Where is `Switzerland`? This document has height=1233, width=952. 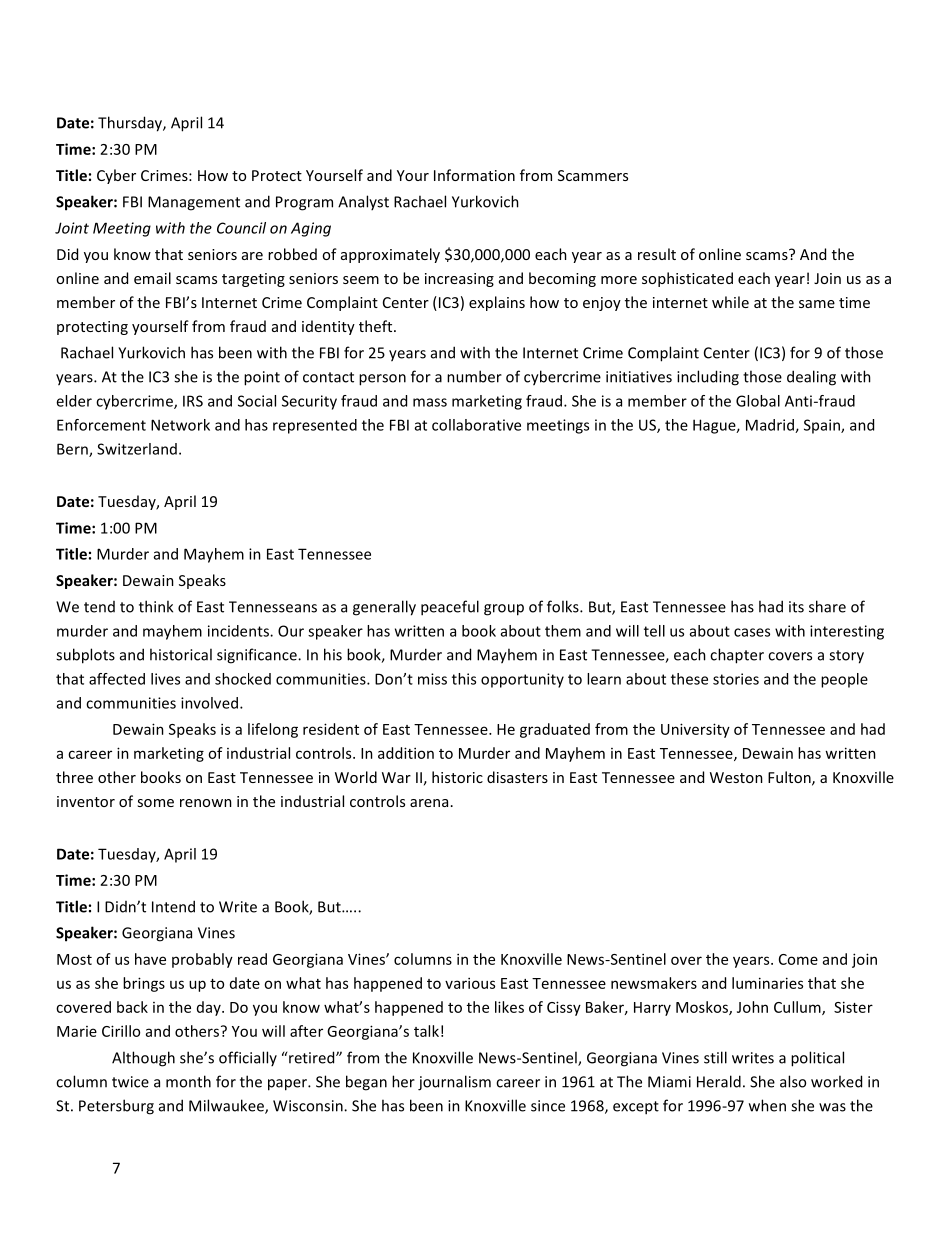
Switzerland is located at coordinates (137, 449).
